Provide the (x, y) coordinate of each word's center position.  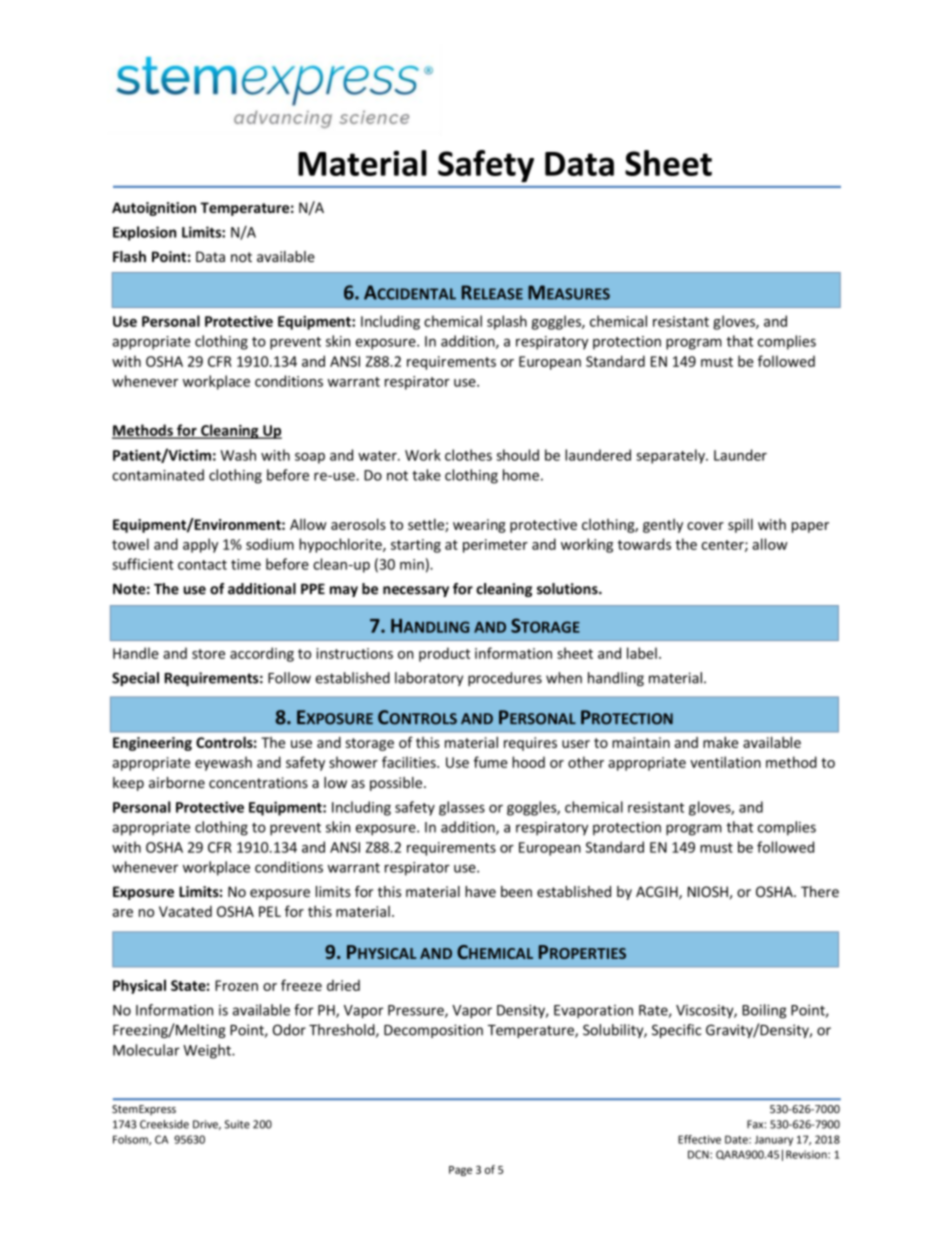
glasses (462, 808)
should (517, 455)
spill (740, 525)
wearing (479, 526)
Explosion (144, 233)
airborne (177, 782)
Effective (699, 1139)
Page (460, 1171)
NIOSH (708, 891)
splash (507, 322)
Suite (237, 1124)
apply (200, 545)
